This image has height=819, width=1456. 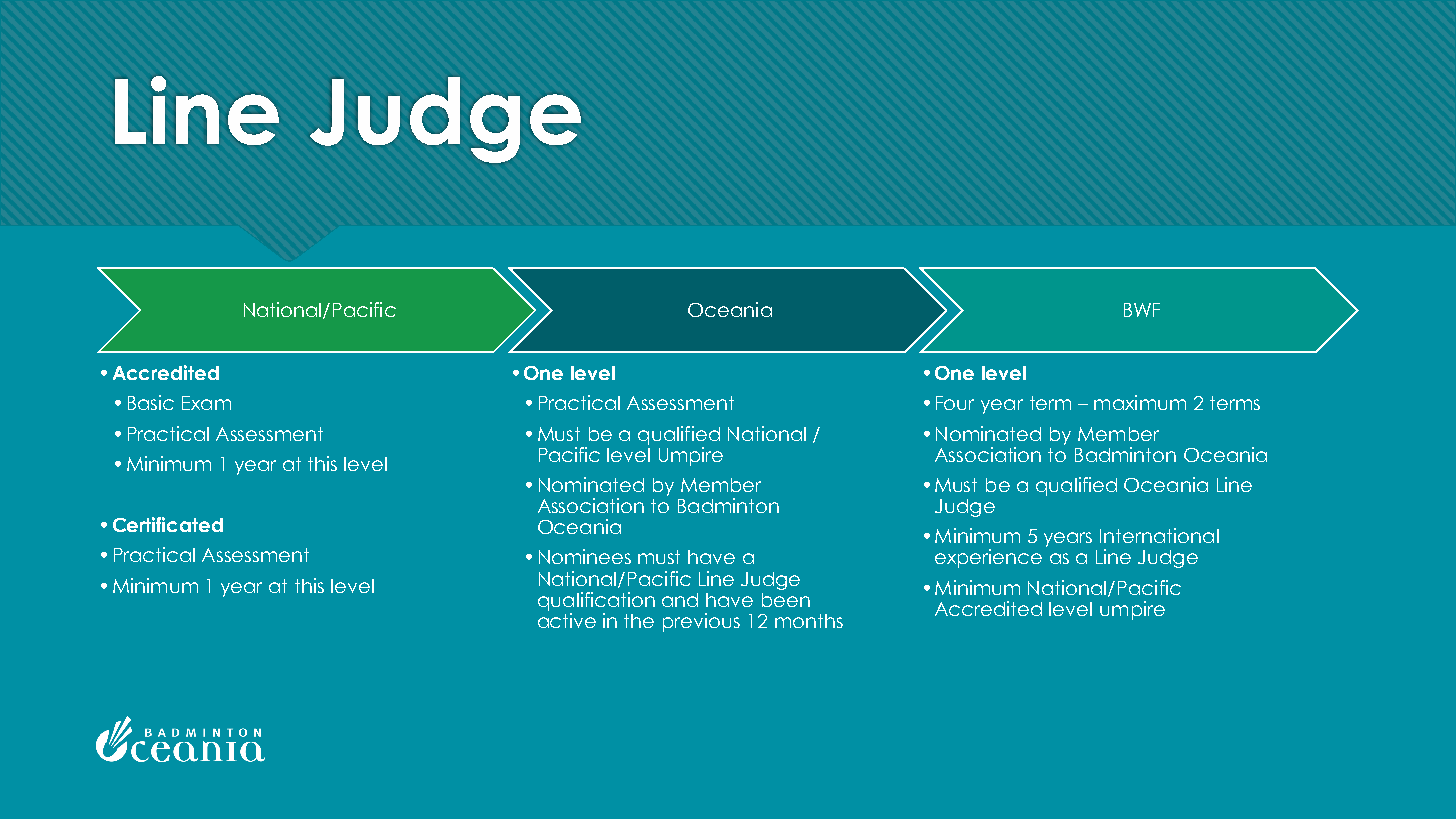 What do you see at coordinates (701, 622) in the image?
I see `previous` at bounding box center [701, 622].
